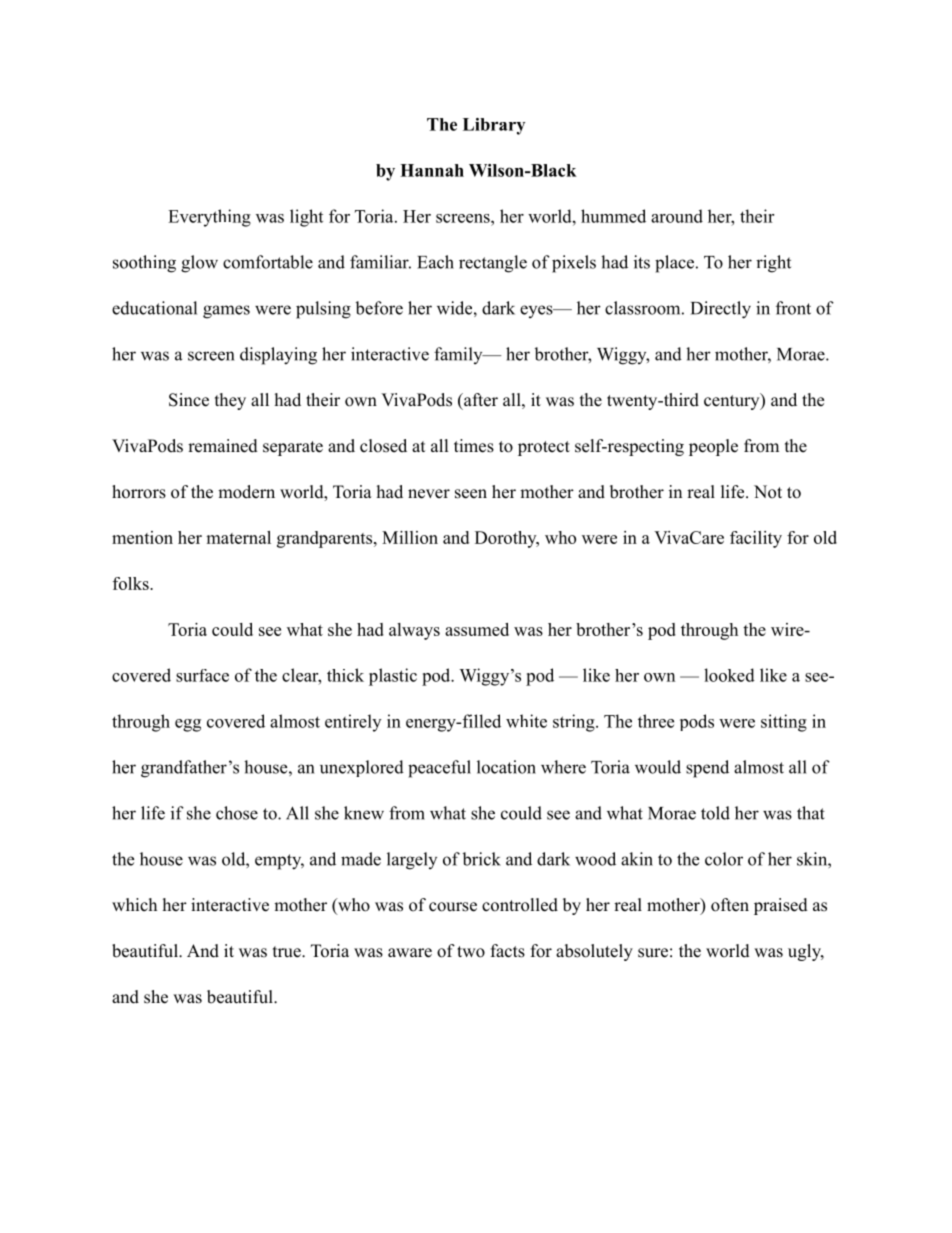 The height and width of the screenshot is (1233, 952). I want to click on sitting, so click(784, 723).
